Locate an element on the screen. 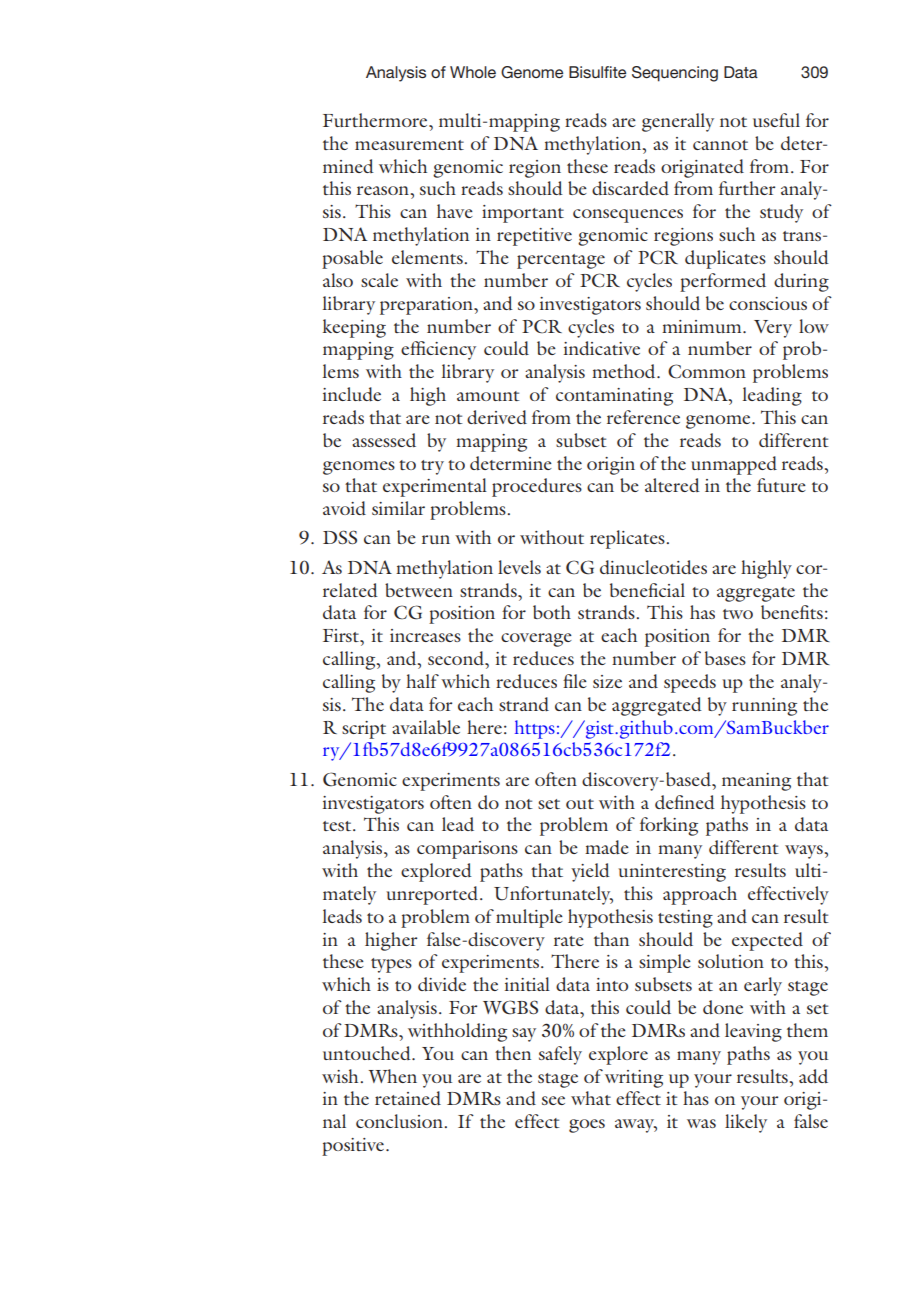 This screenshot has width=922, height=1316. retained is located at coordinates (408, 1098).
